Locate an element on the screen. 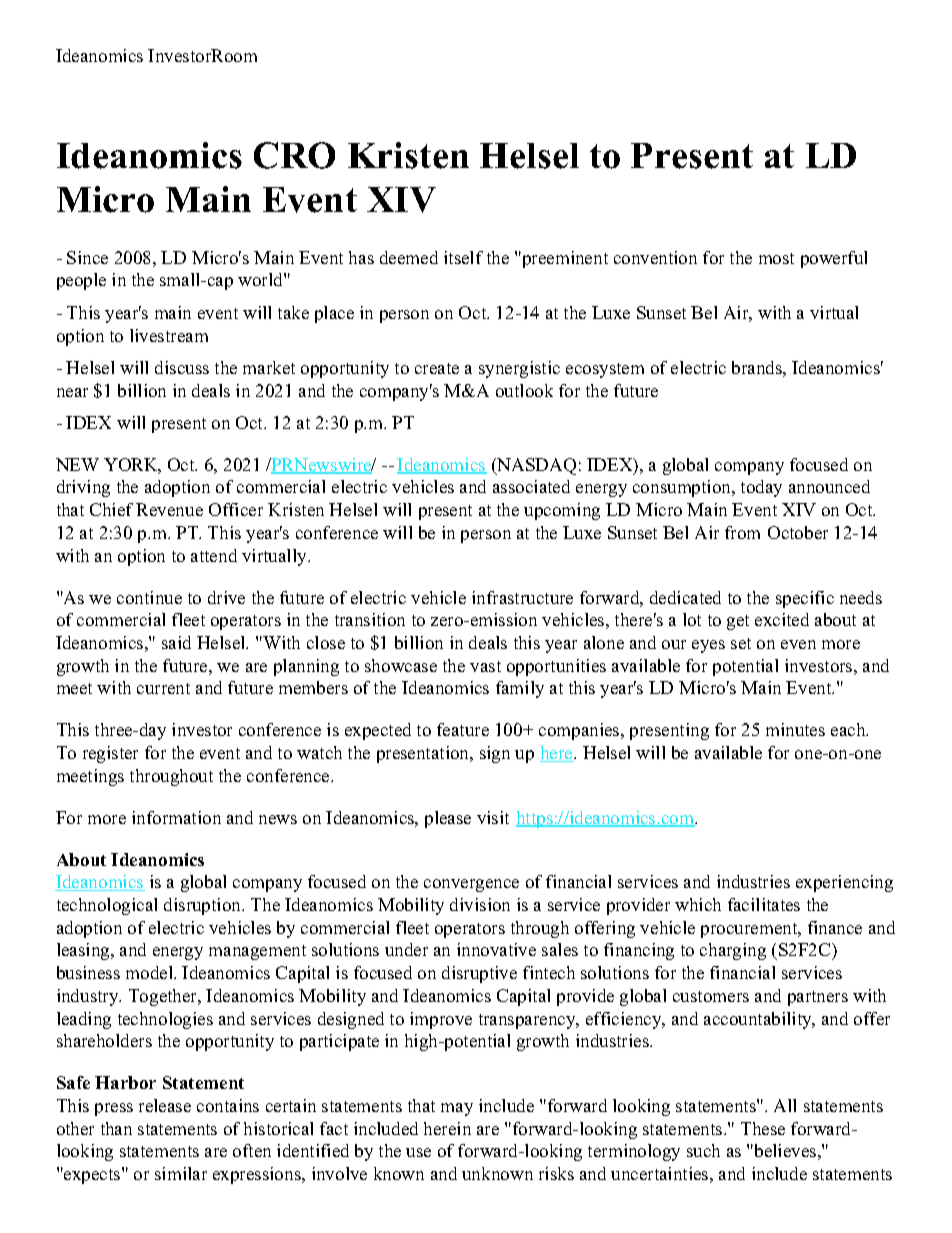 This screenshot has height=1233, width=952. These is located at coordinates (763, 1128).
